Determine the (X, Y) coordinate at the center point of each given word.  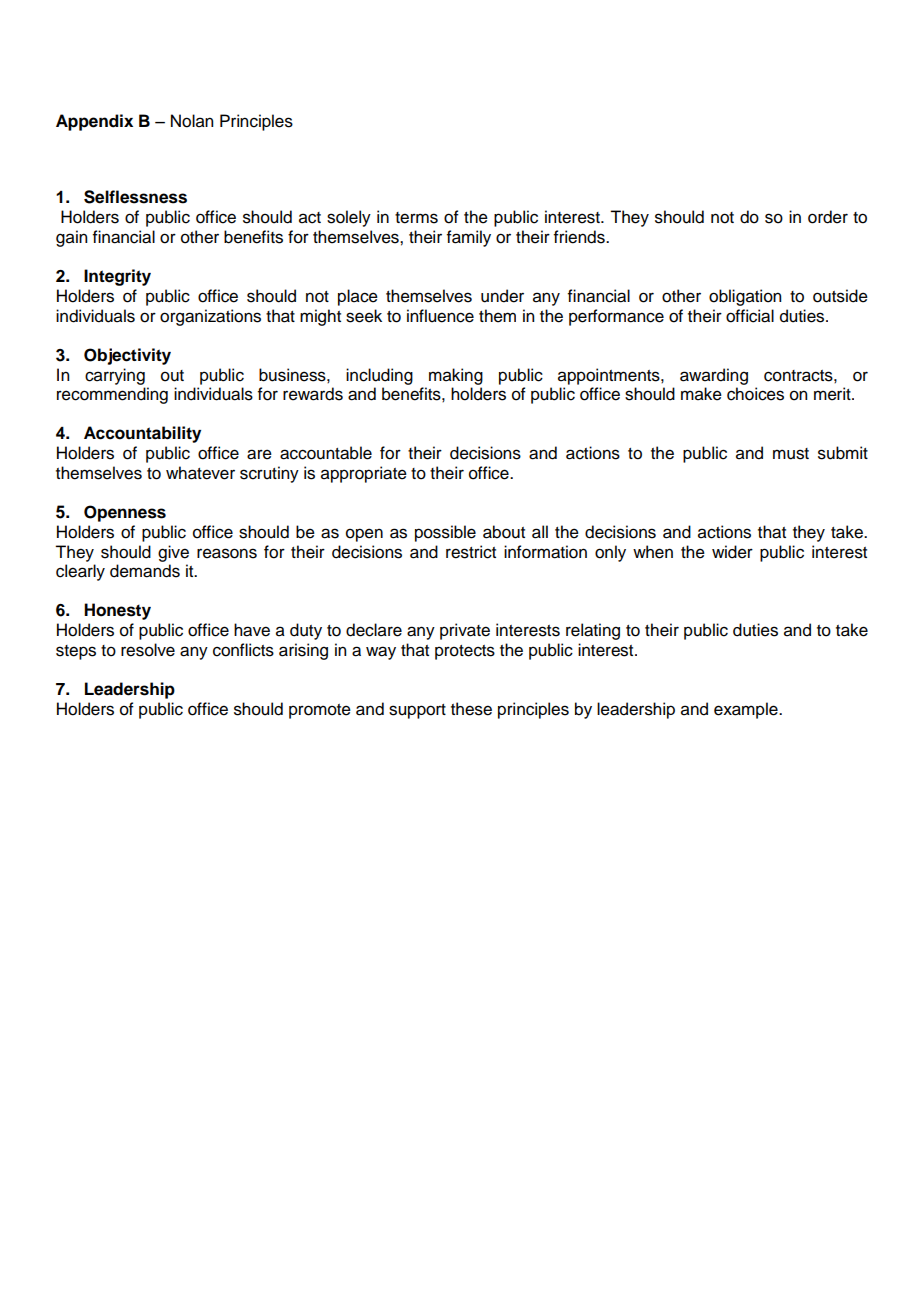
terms (416, 218)
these (471, 709)
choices (755, 394)
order (828, 217)
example (747, 710)
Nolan (192, 121)
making (456, 376)
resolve (148, 650)
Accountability (142, 434)
